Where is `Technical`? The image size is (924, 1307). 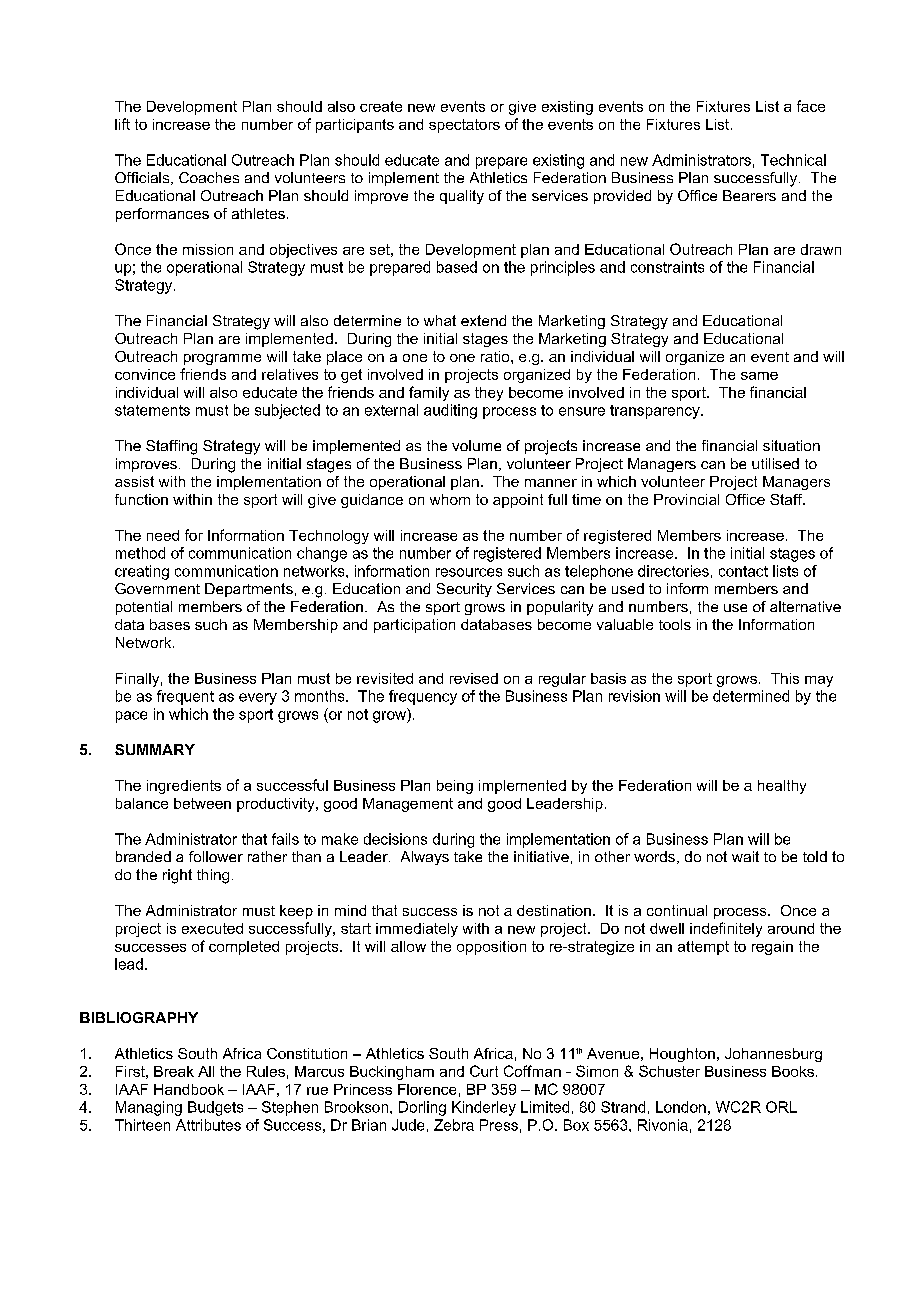 Technical is located at coordinates (793, 160).
